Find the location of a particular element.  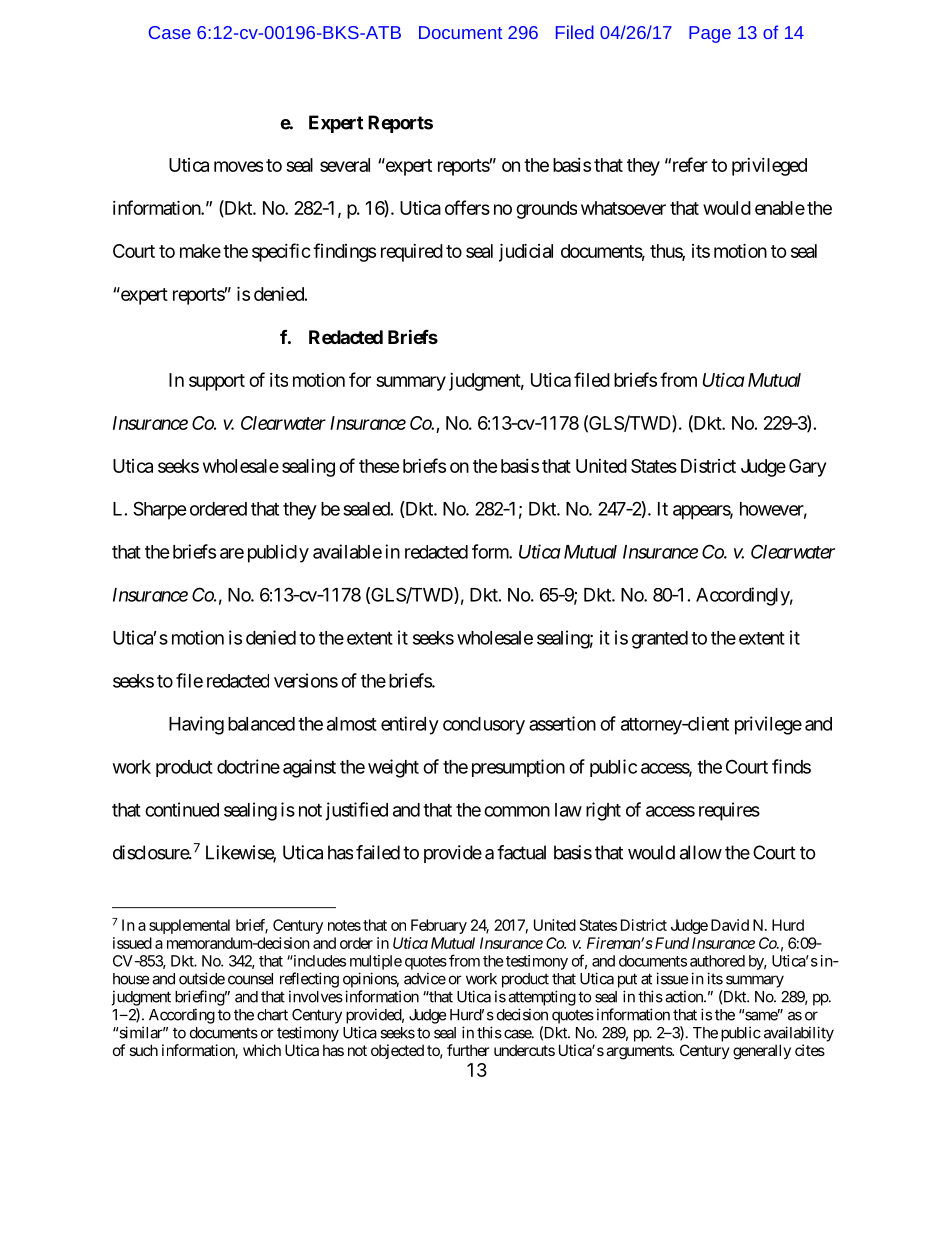

Having is located at coordinates (196, 725).
